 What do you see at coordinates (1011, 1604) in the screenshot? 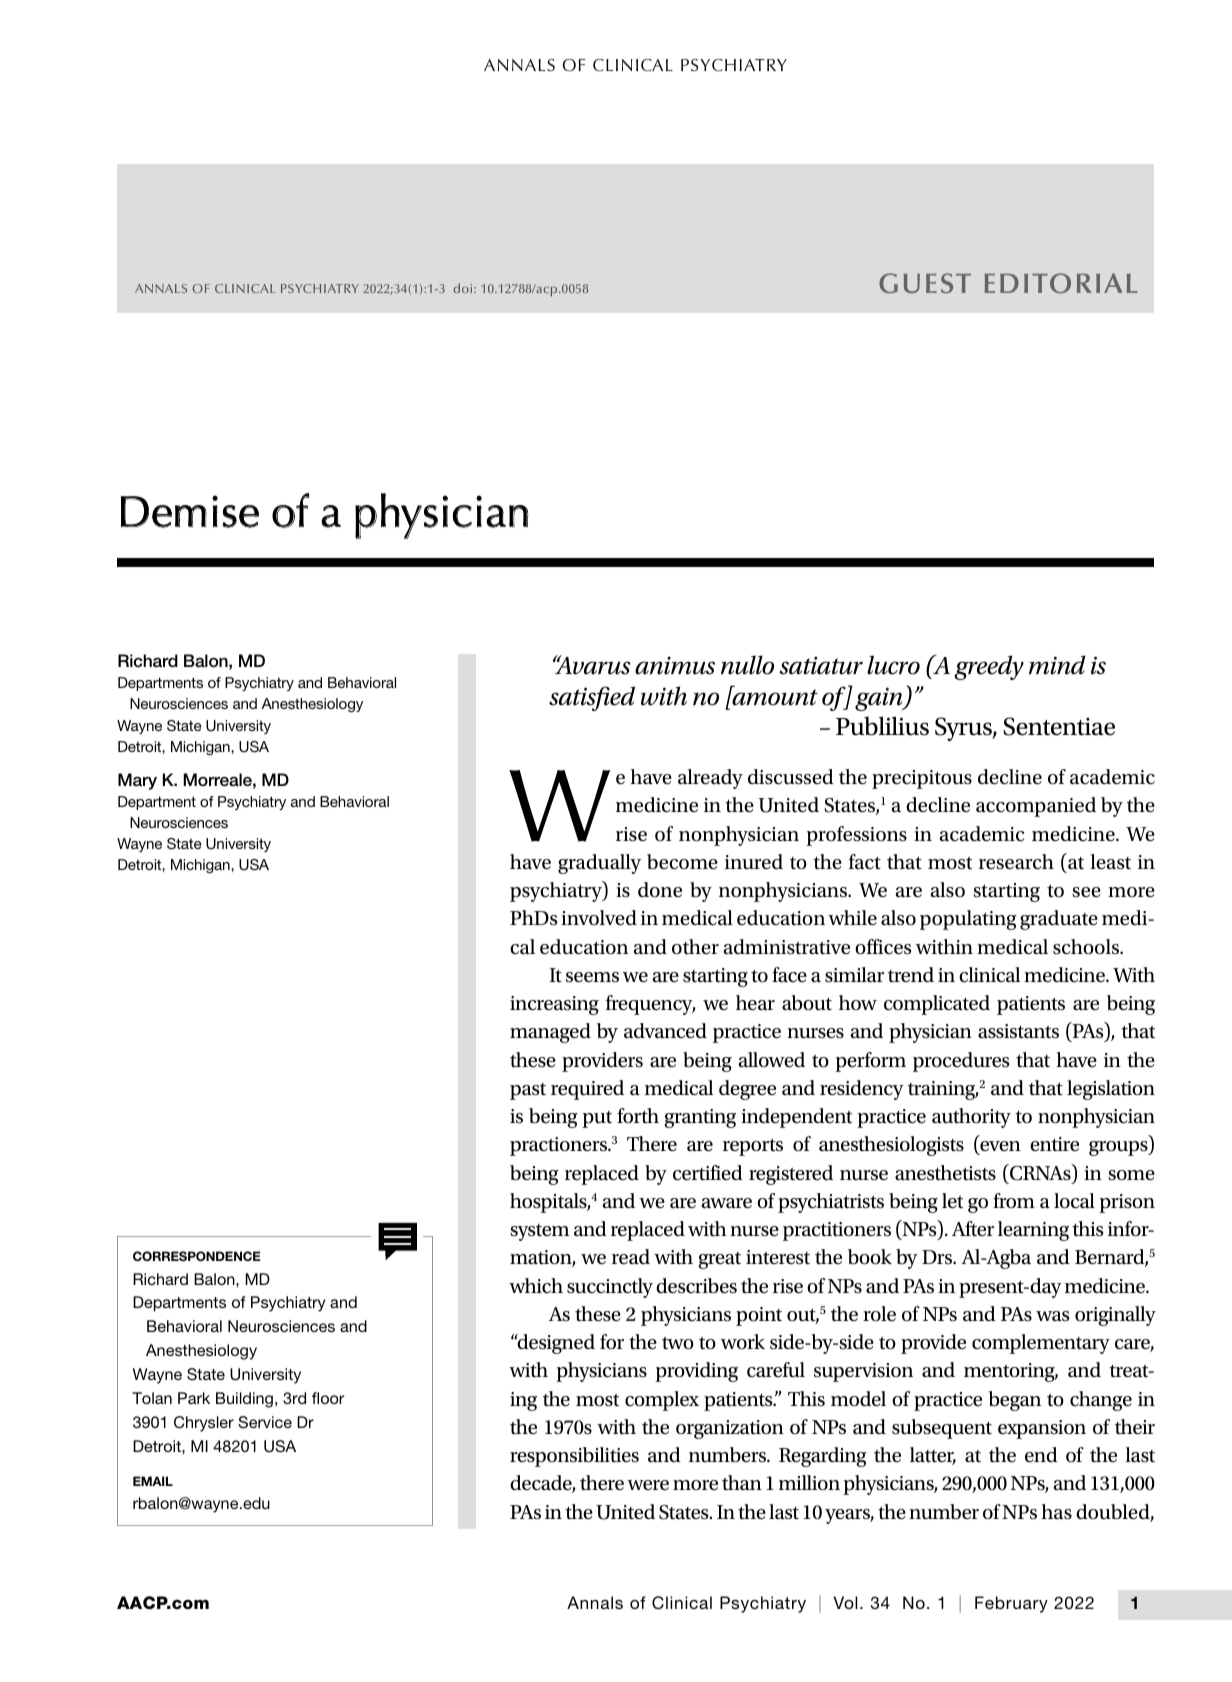
I see `February` at bounding box center [1011, 1604].
